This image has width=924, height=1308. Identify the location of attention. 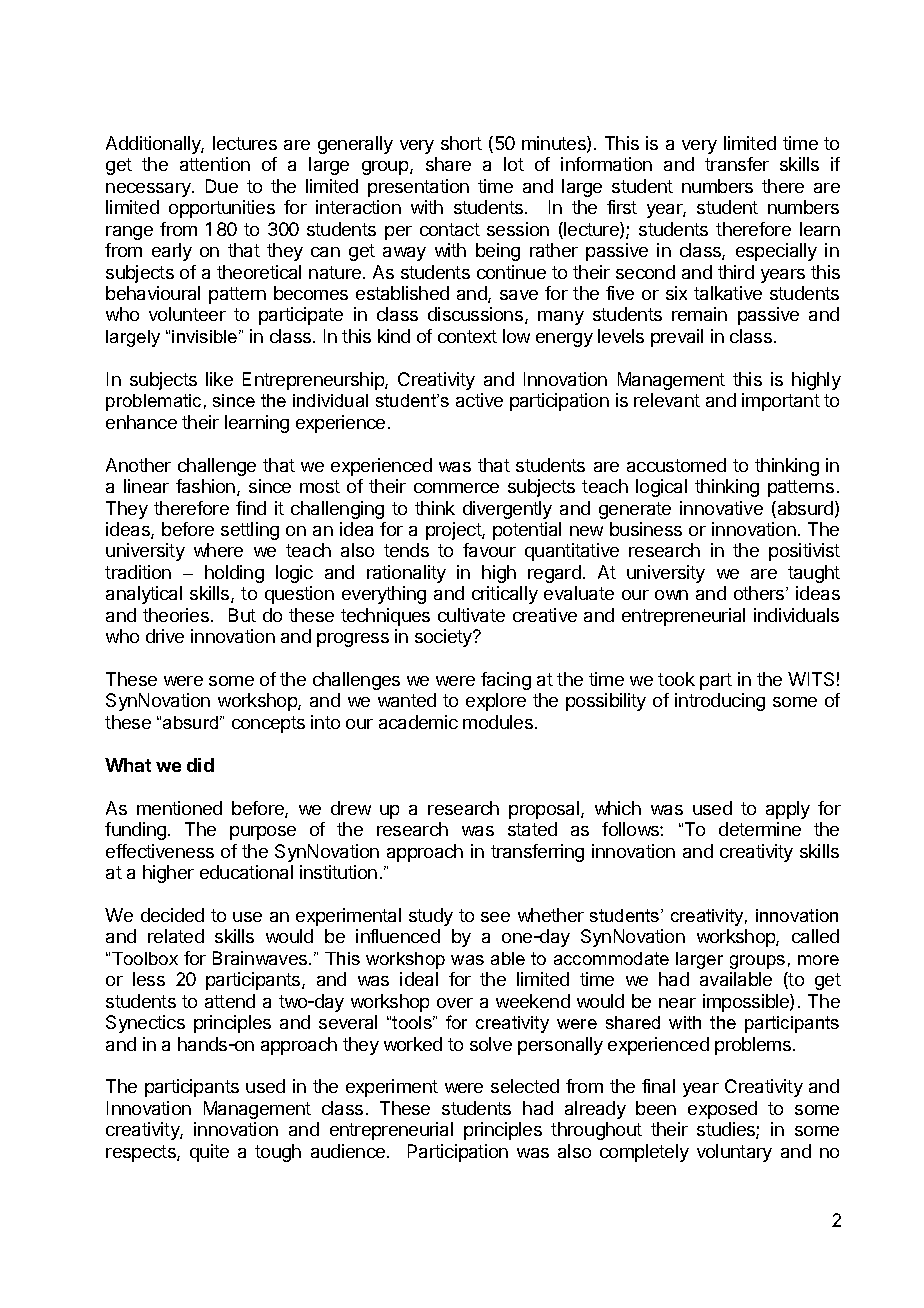
(215, 164).
